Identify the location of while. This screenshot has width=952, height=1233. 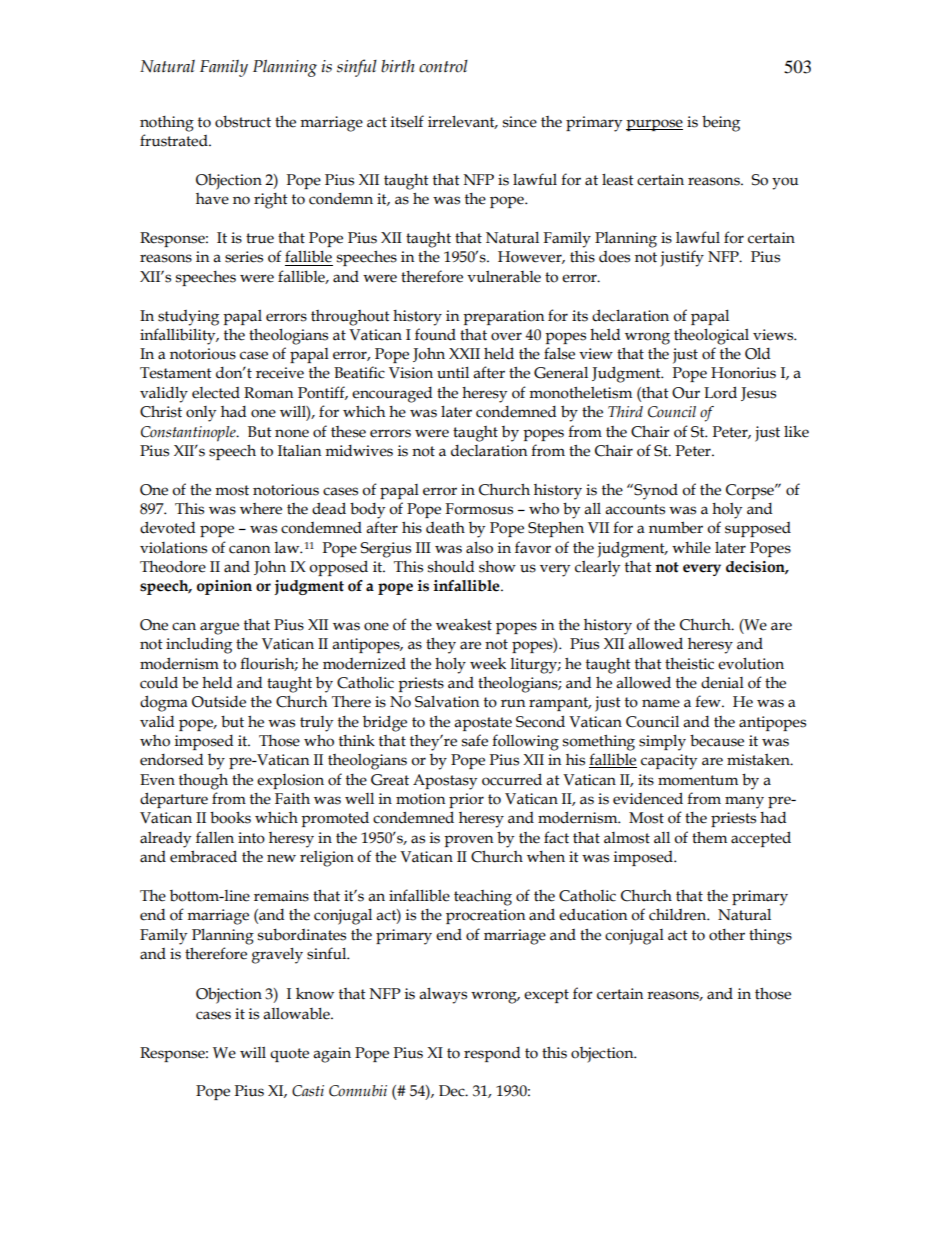
(691, 548).
